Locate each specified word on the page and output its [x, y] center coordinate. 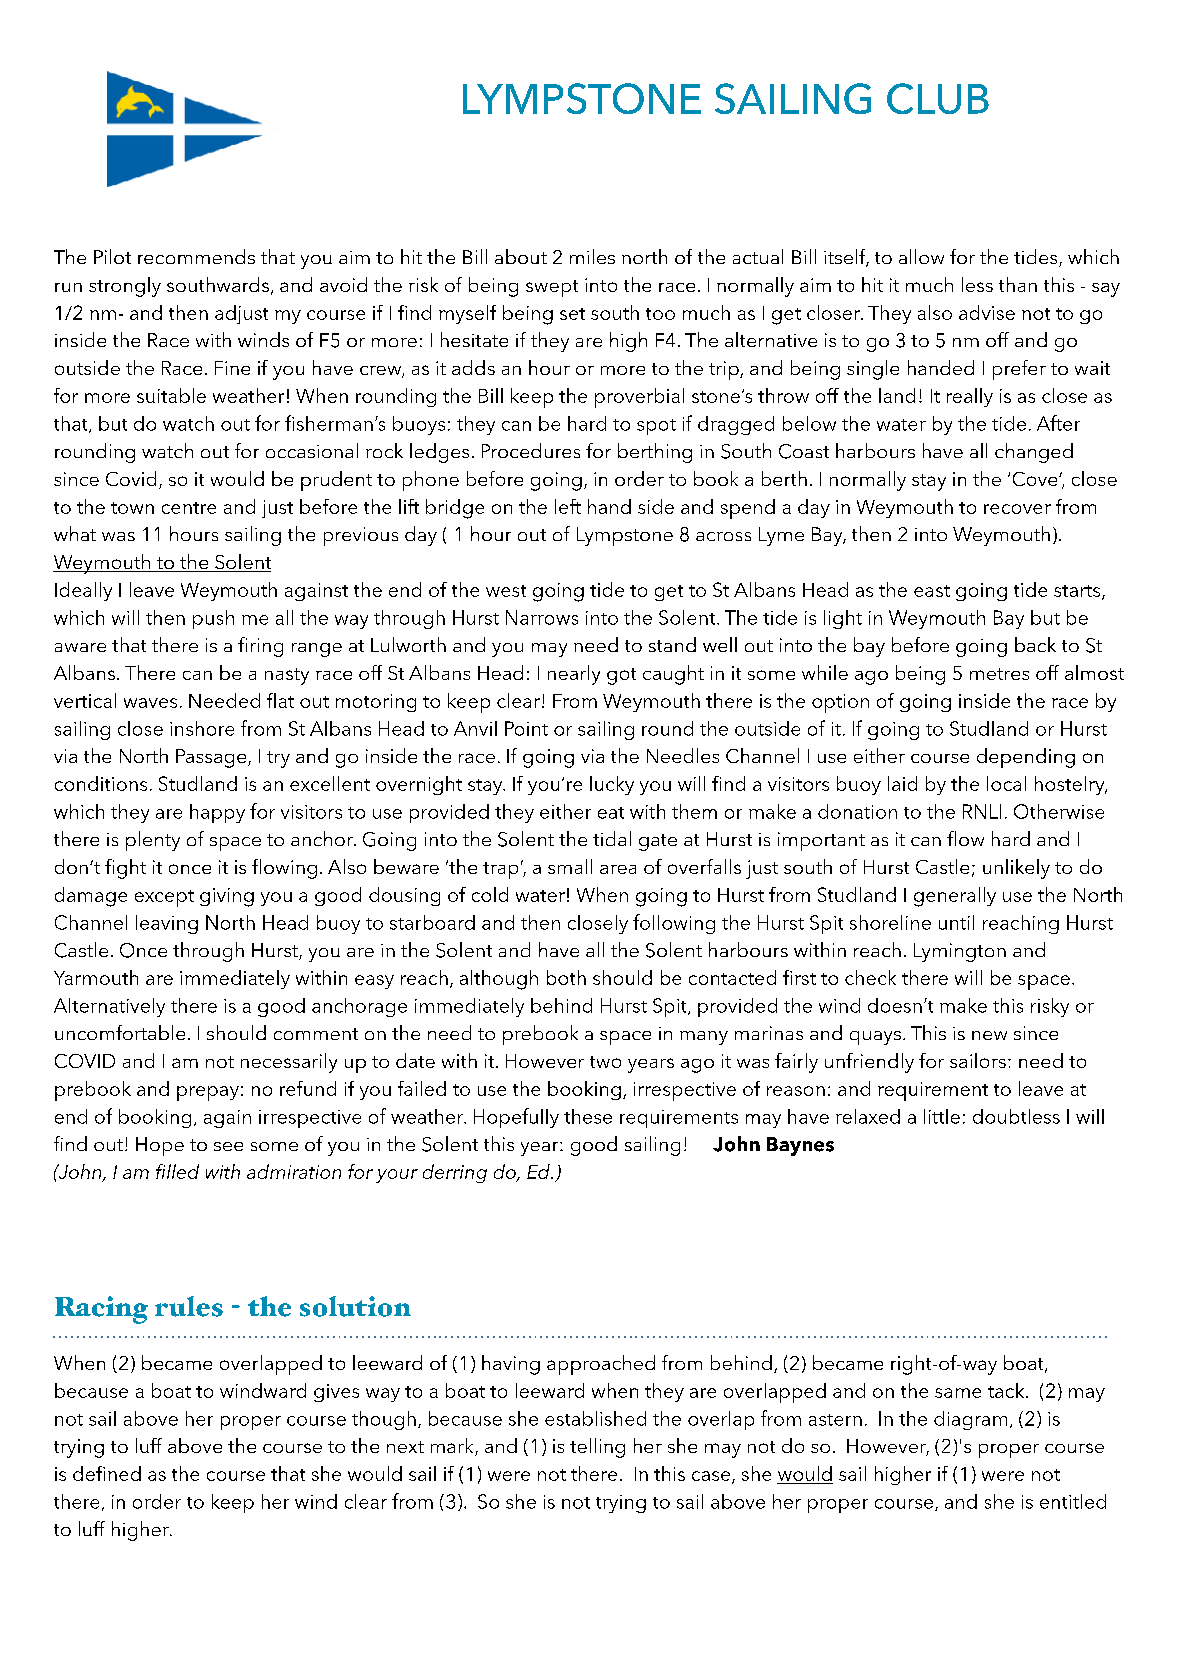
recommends [196, 256]
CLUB [938, 98]
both [566, 977]
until [956, 922]
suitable [171, 395]
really [970, 397]
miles [592, 256]
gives [336, 1393]
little [942, 1116]
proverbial [639, 398]
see [228, 1146]
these [588, 1116]
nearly [574, 675]
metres [999, 674]
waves [150, 703]
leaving [167, 924]
